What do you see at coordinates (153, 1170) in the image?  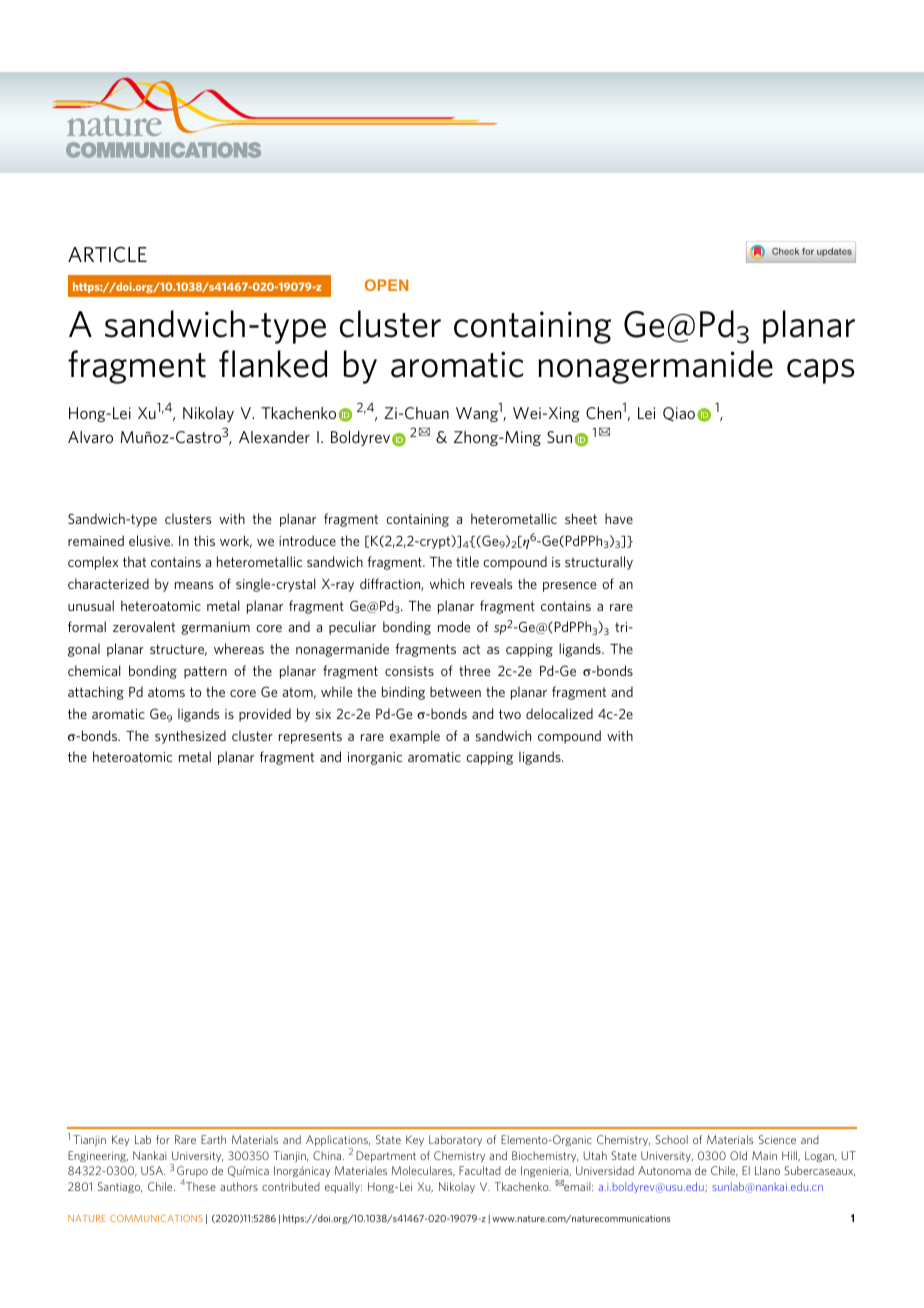 I see `USA` at bounding box center [153, 1170].
